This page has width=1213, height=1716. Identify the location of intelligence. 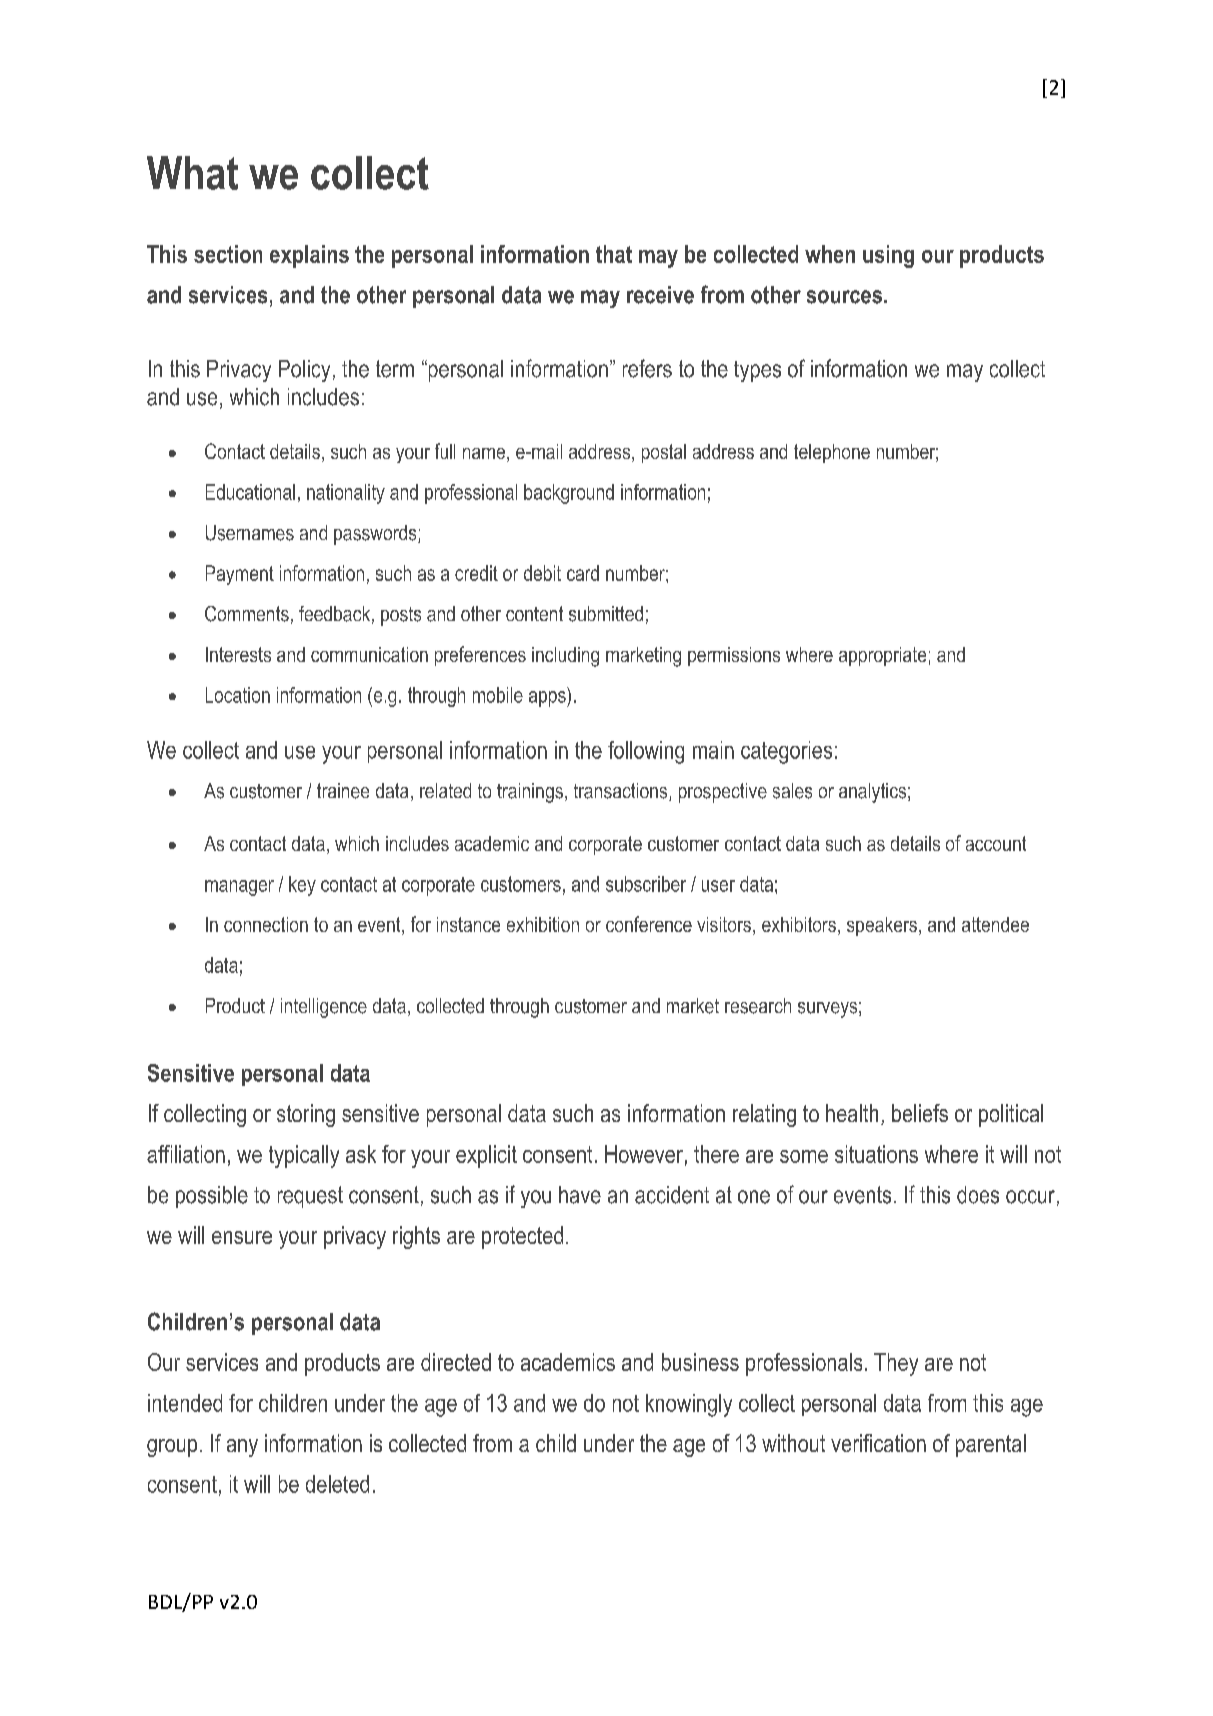
(324, 1008).
